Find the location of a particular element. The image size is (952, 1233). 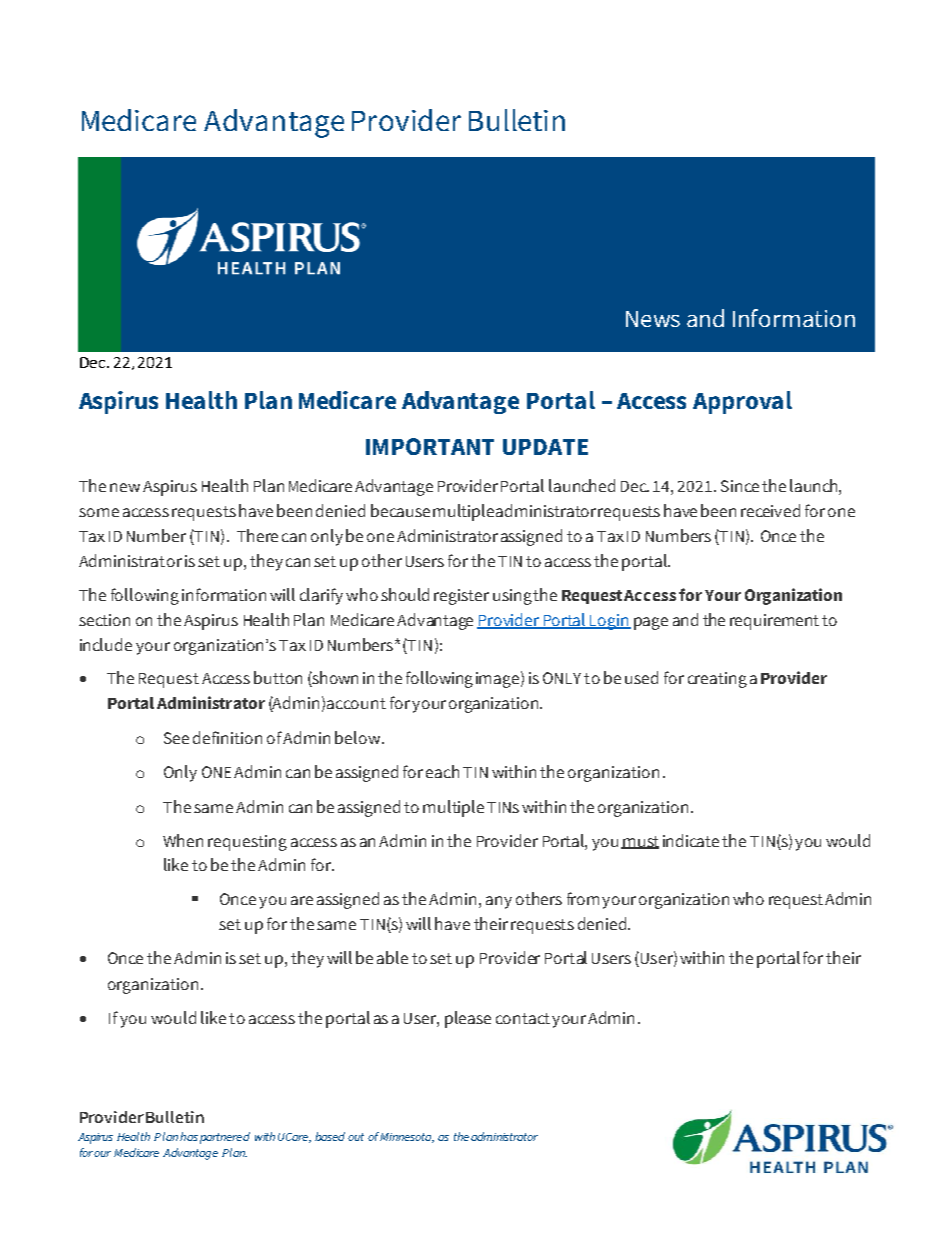

has is located at coordinates (189, 1136).
